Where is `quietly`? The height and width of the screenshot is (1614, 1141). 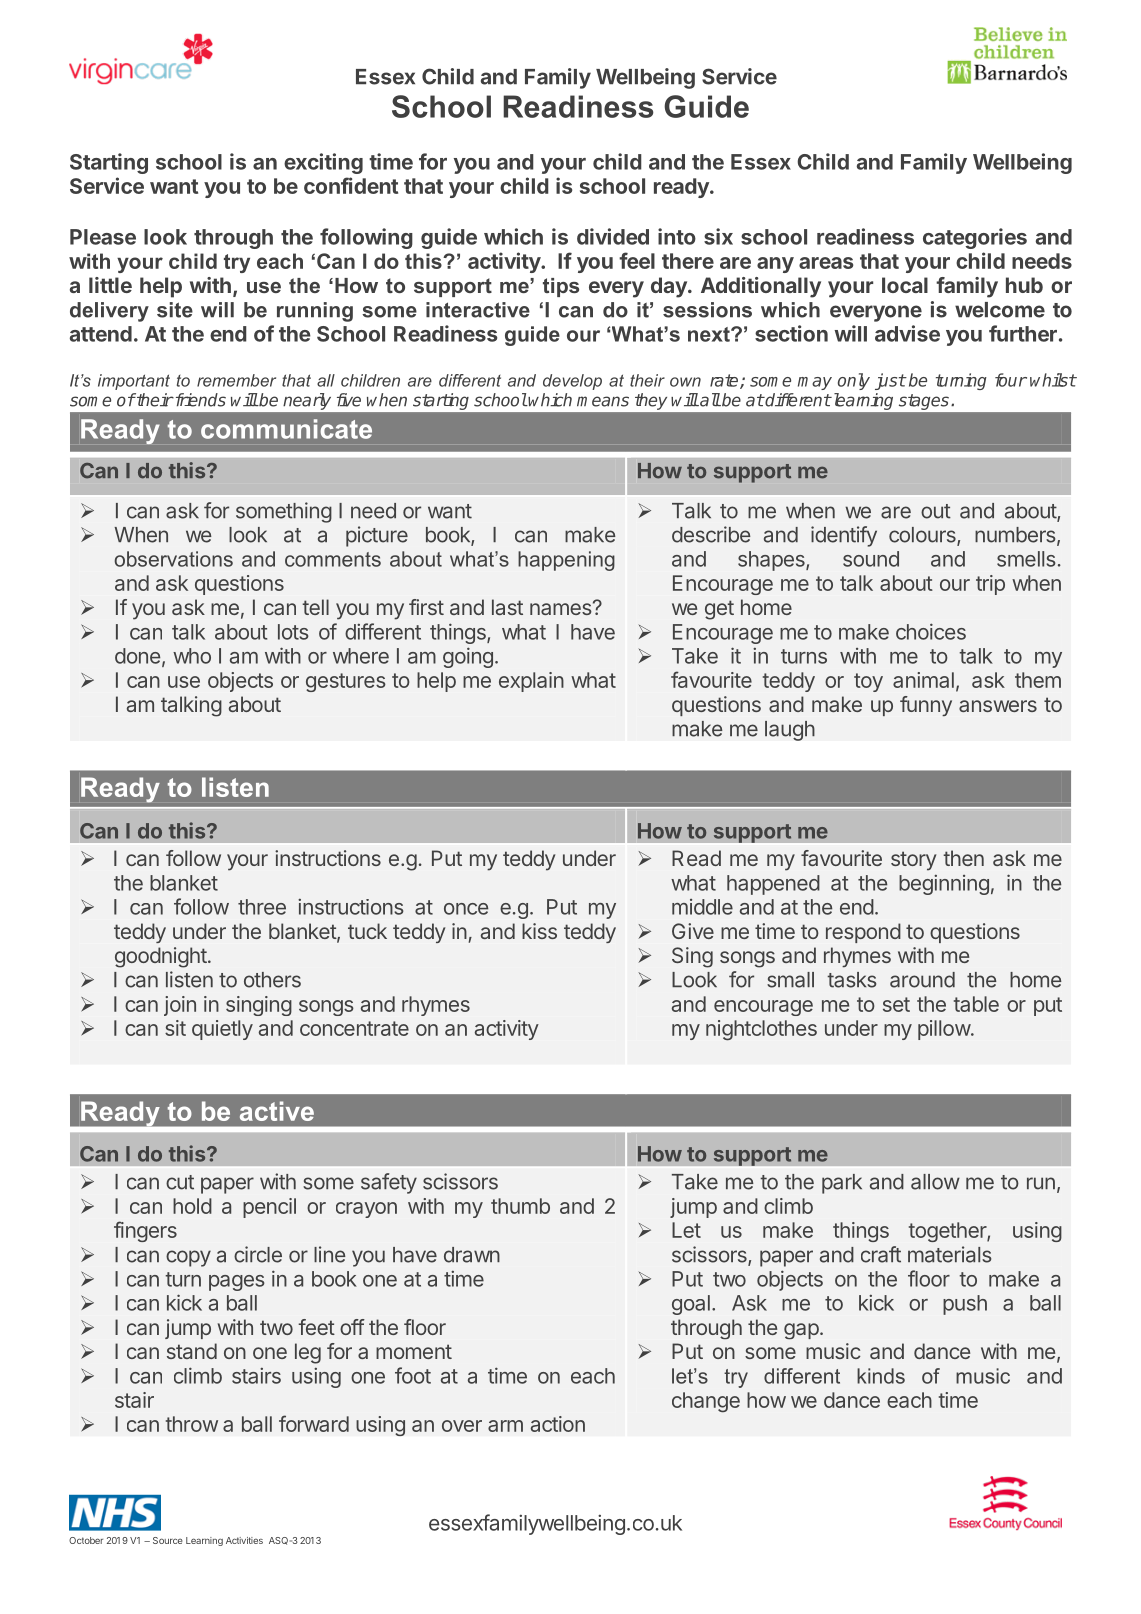 quietly is located at coordinates (222, 1030).
